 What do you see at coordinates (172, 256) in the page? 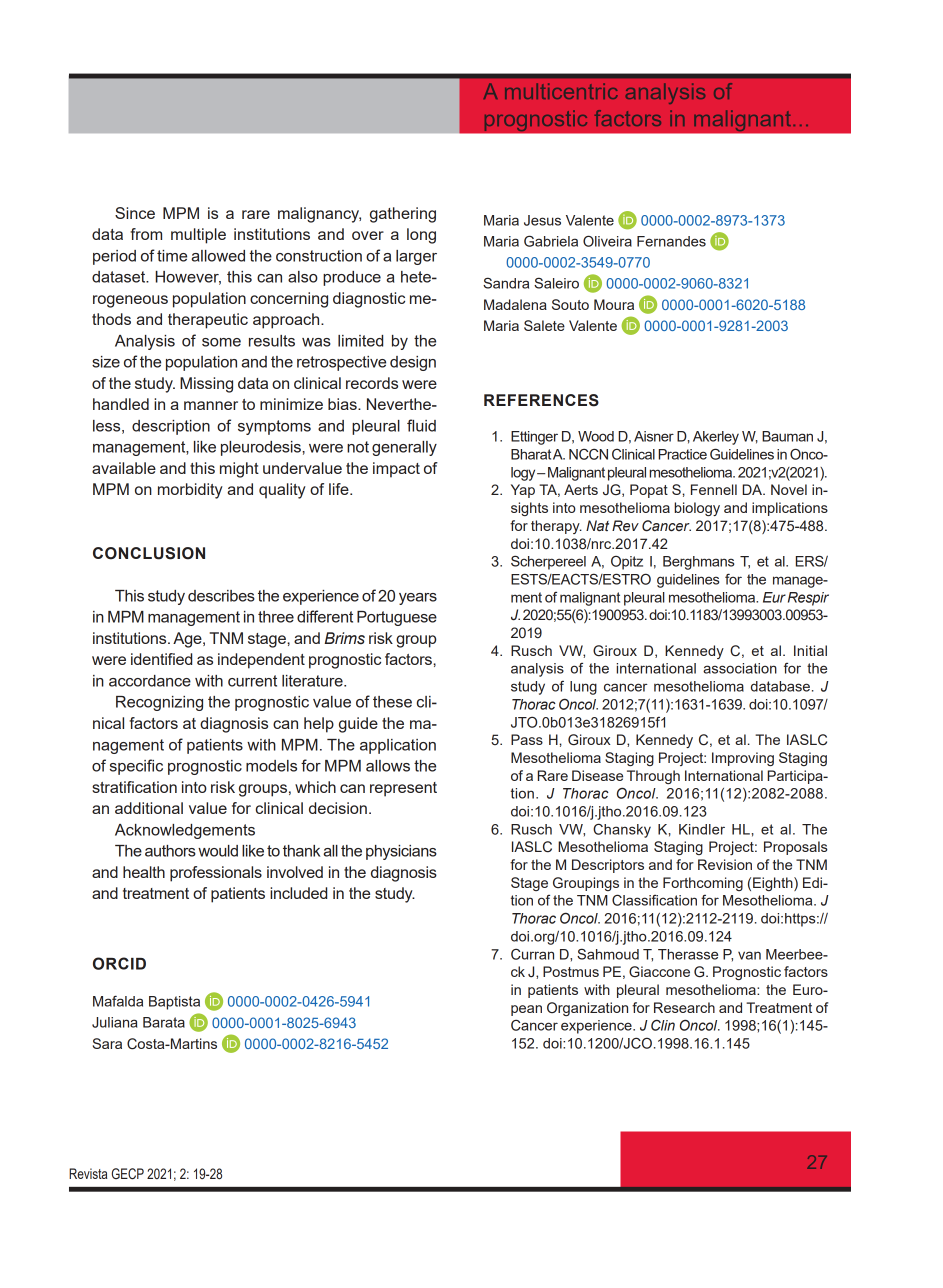
I see `time` at bounding box center [172, 256].
